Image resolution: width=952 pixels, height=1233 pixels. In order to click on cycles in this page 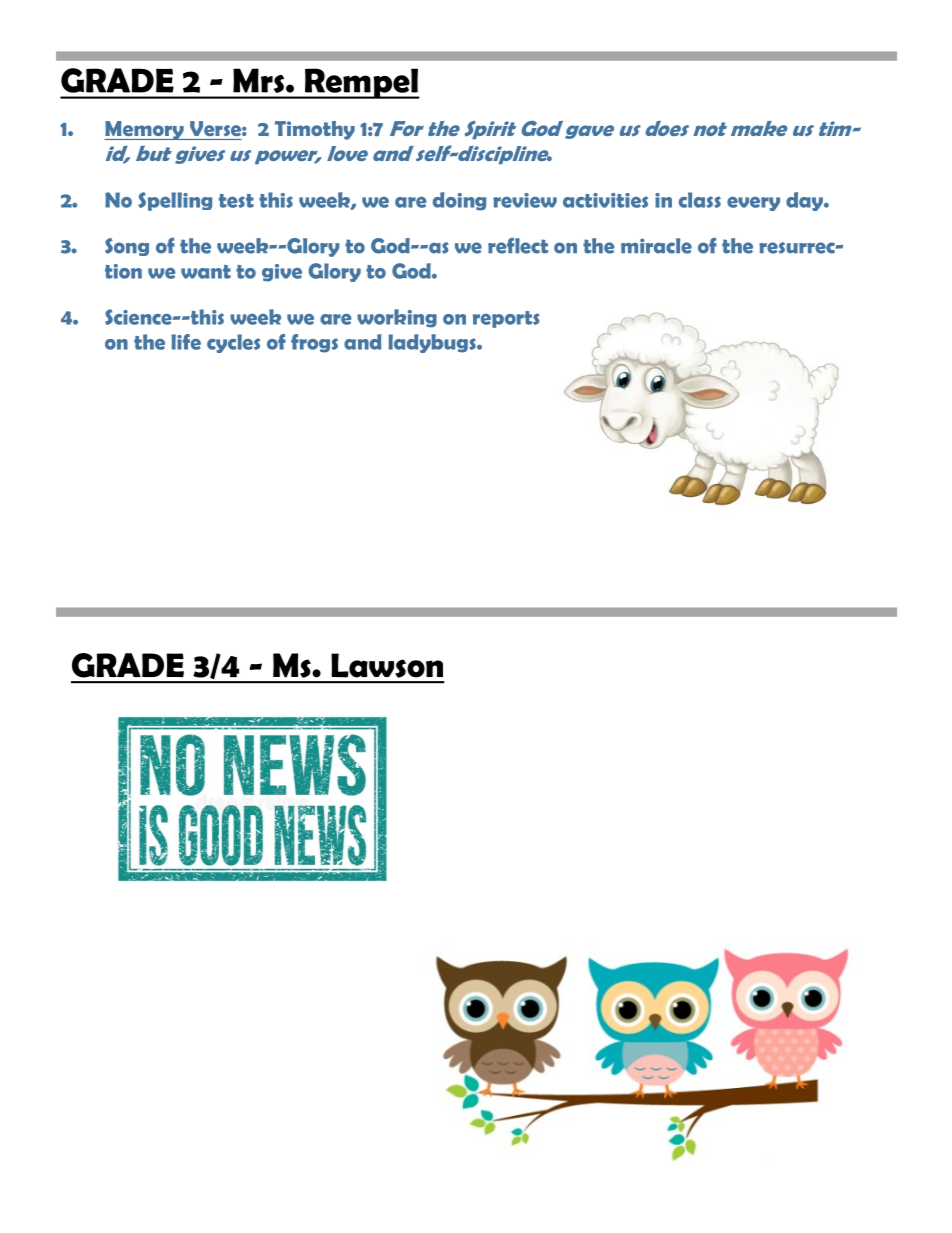, I will do `click(233, 343)`.
